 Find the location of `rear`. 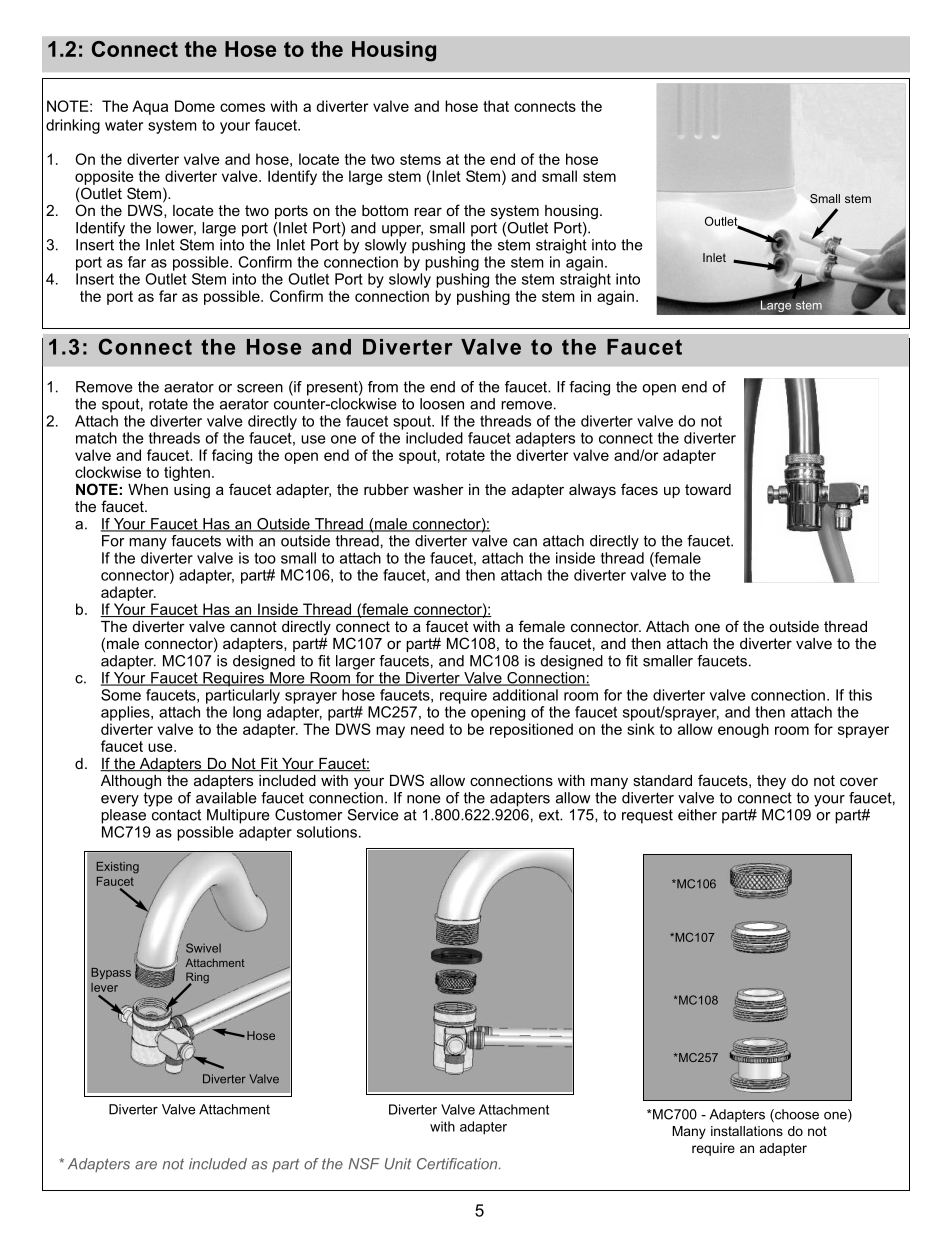

rear is located at coordinates (428, 211).
